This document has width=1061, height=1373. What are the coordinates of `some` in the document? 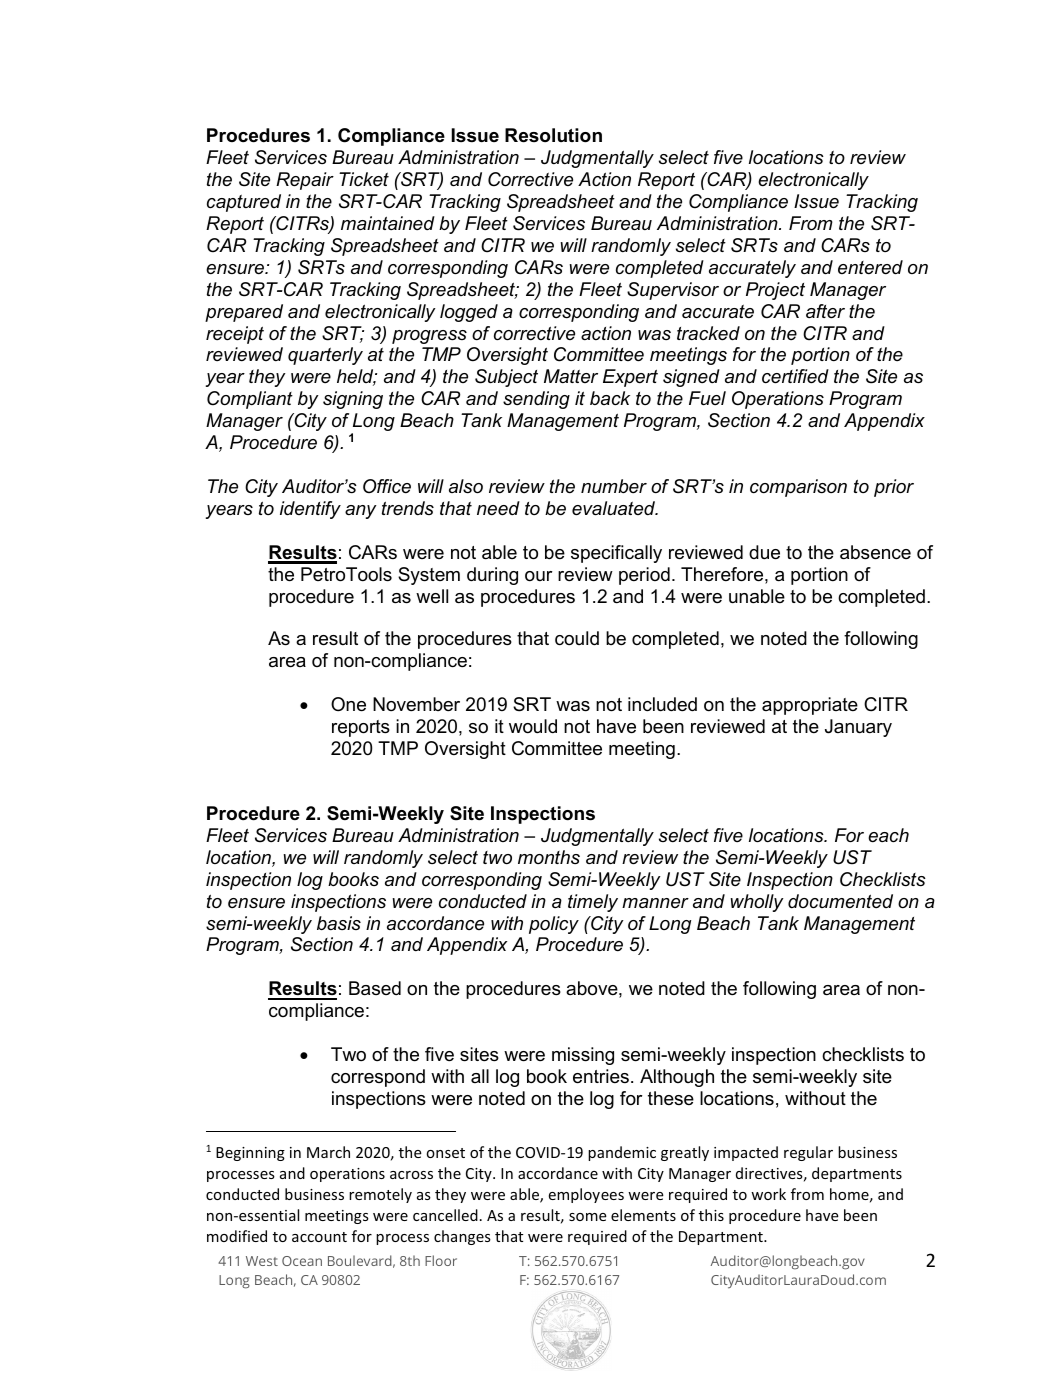 It's located at (588, 1217).
